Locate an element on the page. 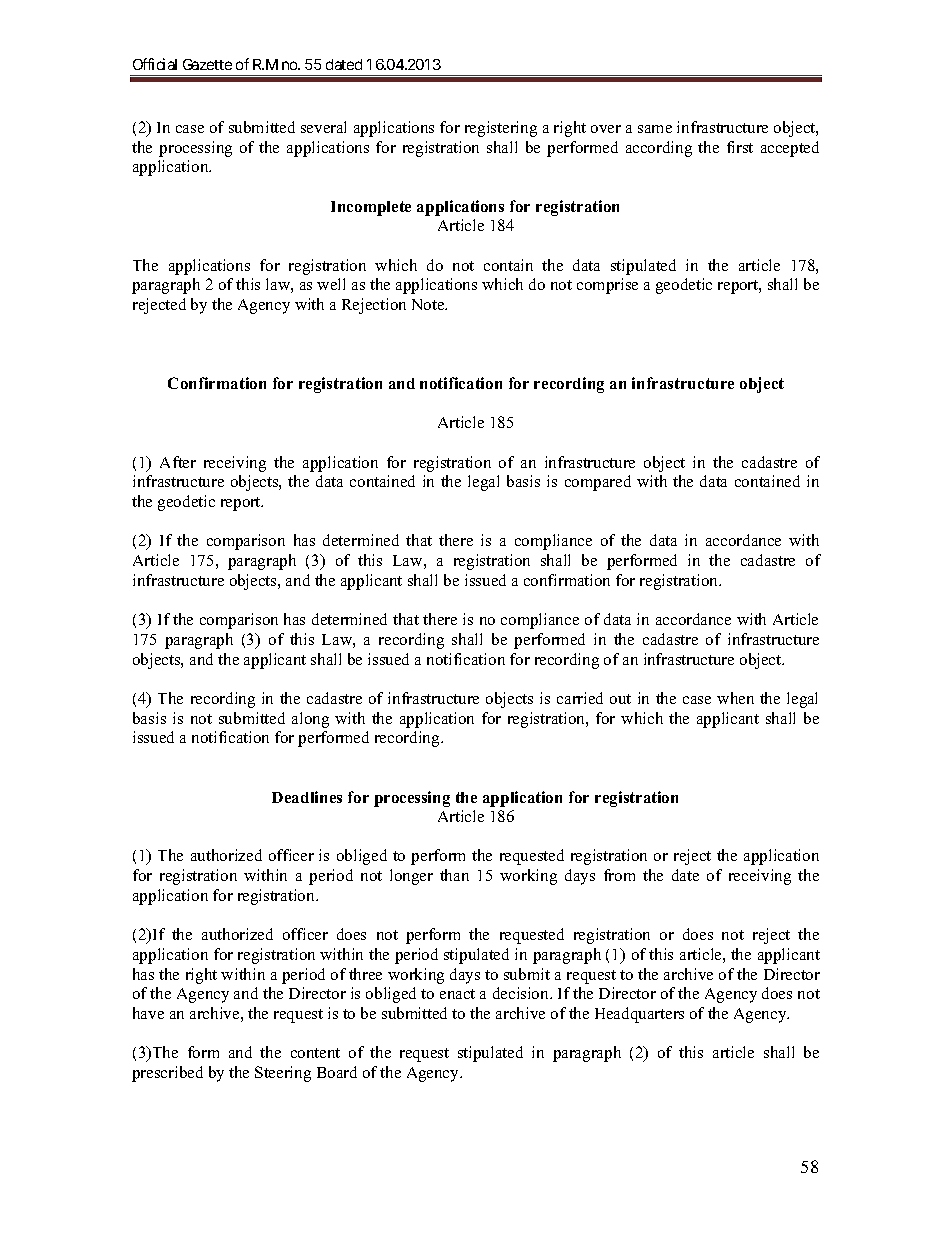 This page has width=952, height=1233. enact is located at coordinates (457, 994).
